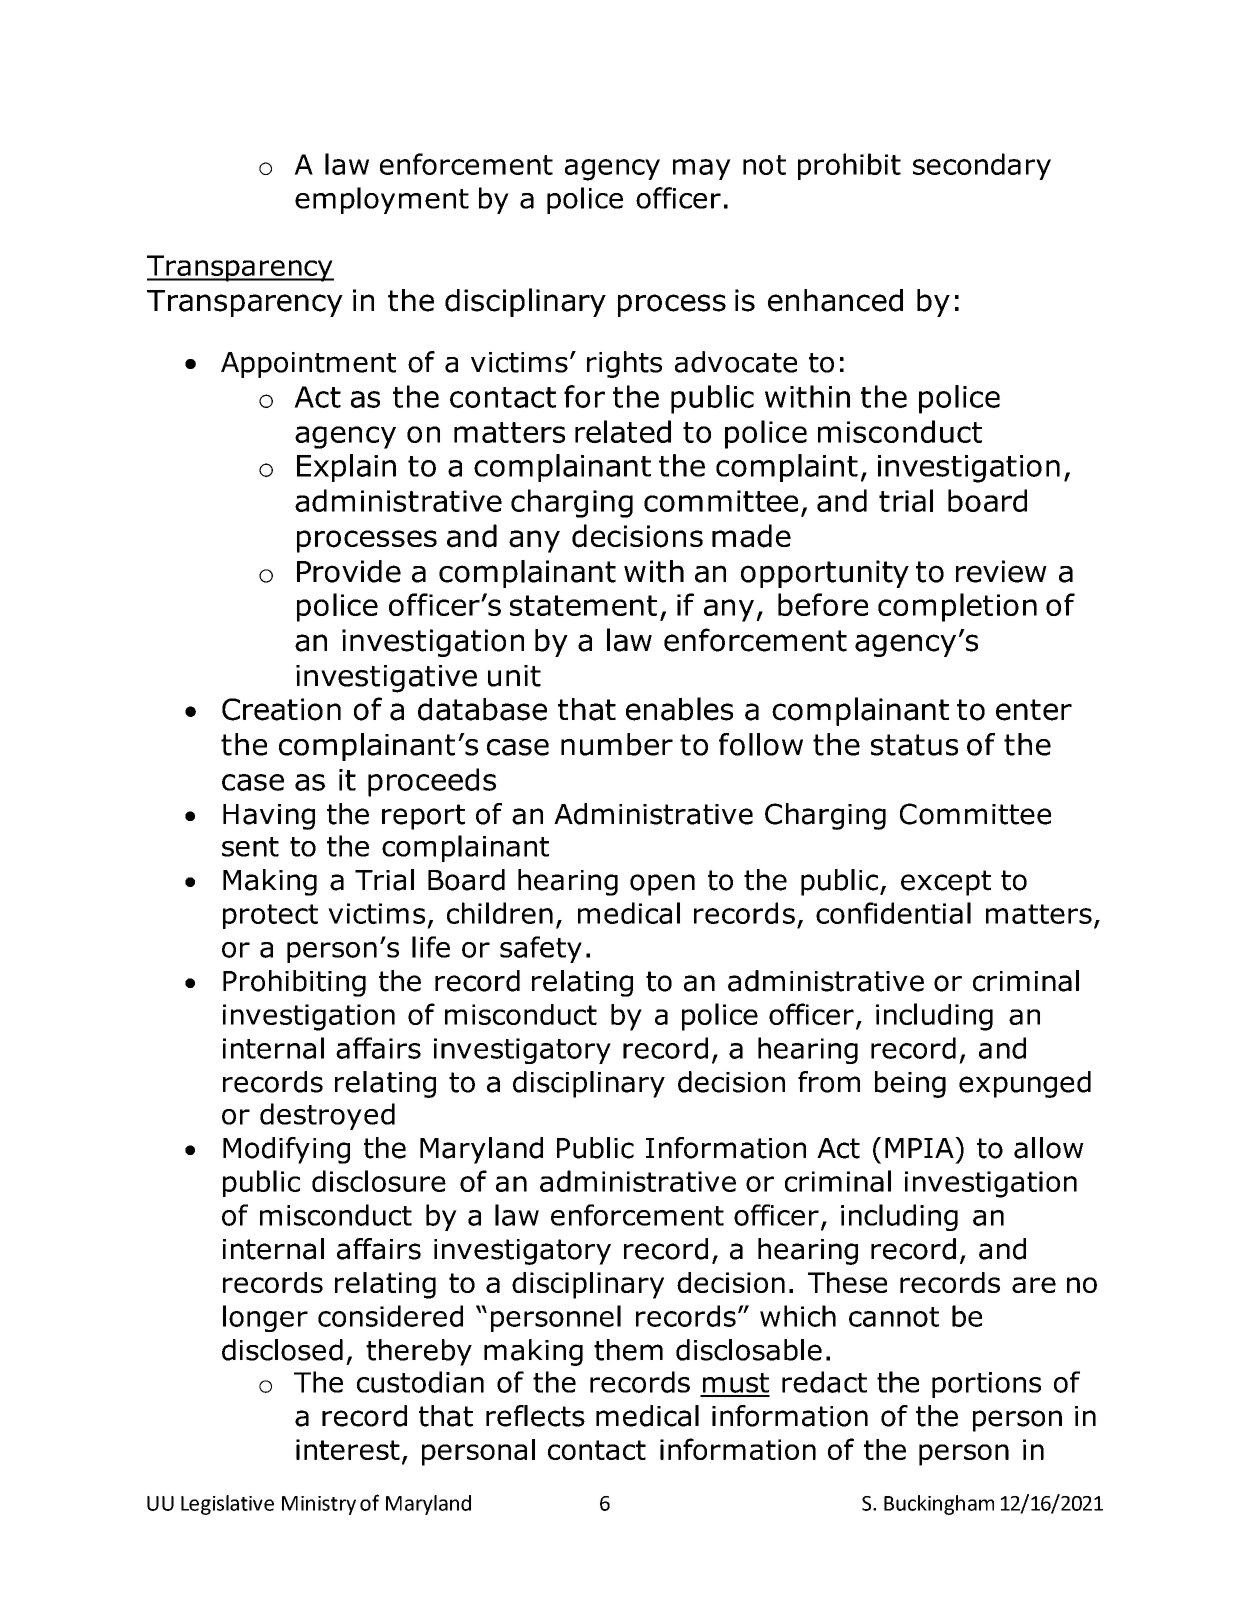 This screenshot has width=1249, height=1616. I want to click on reflects, so click(535, 1416).
